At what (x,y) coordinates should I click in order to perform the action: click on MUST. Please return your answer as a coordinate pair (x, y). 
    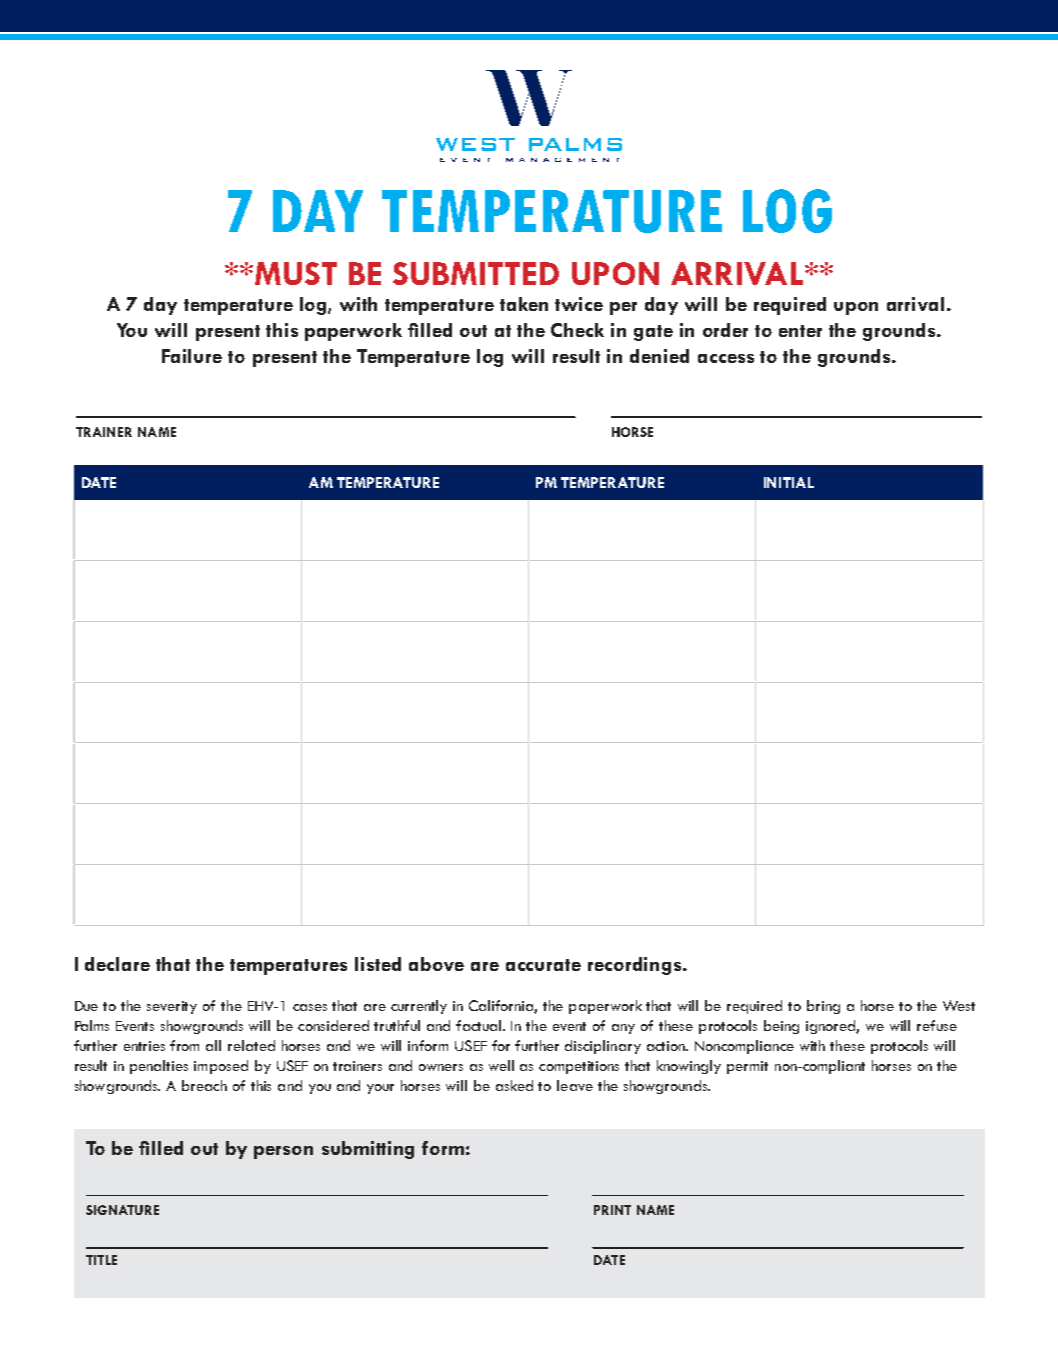
    Looking at the image, I should click on (296, 273).
